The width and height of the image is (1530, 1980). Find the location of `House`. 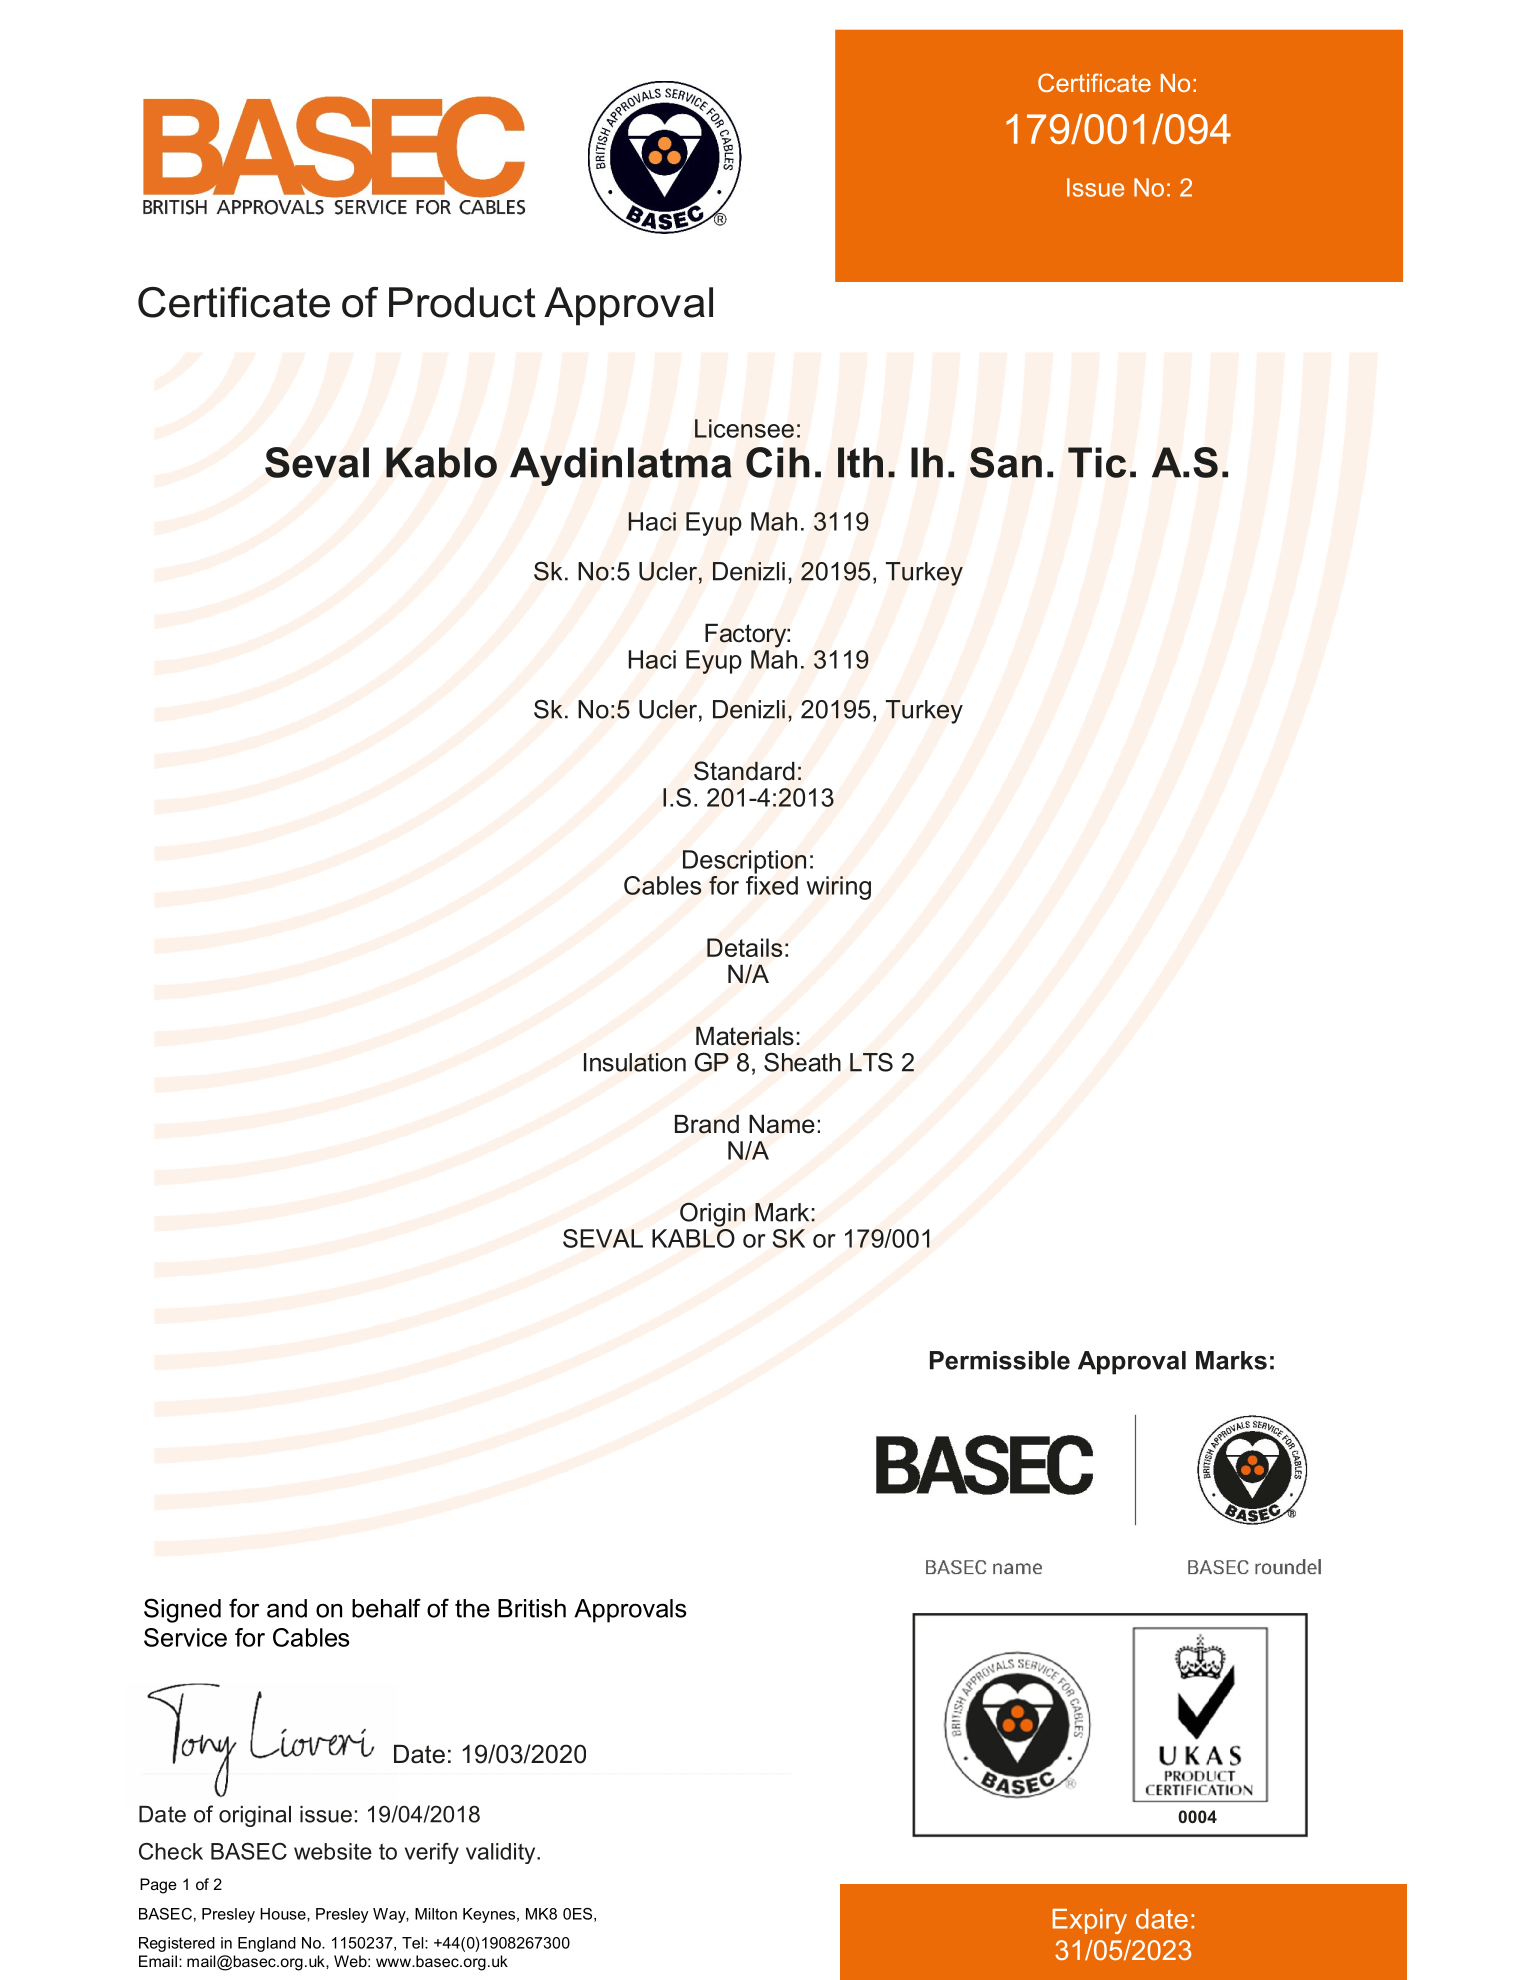

House is located at coordinates (284, 1914).
